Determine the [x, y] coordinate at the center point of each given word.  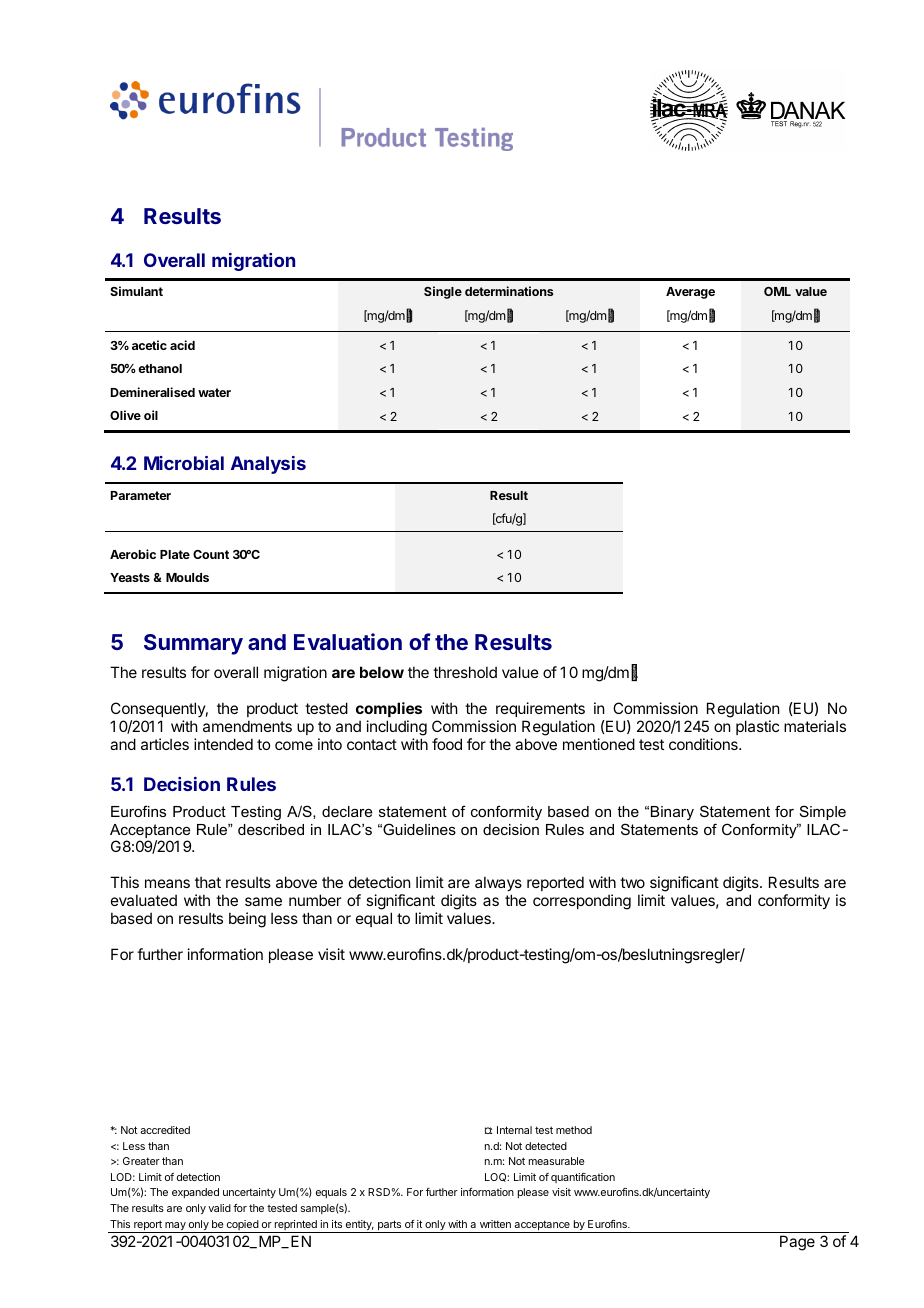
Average [690, 293]
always [498, 883]
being [247, 920]
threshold [465, 672]
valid [219, 1208]
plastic [757, 727]
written [495, 1224]
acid [182, 345]
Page [797, 1243]
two [632, 882]
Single [443, 292]
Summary [193, 644]
